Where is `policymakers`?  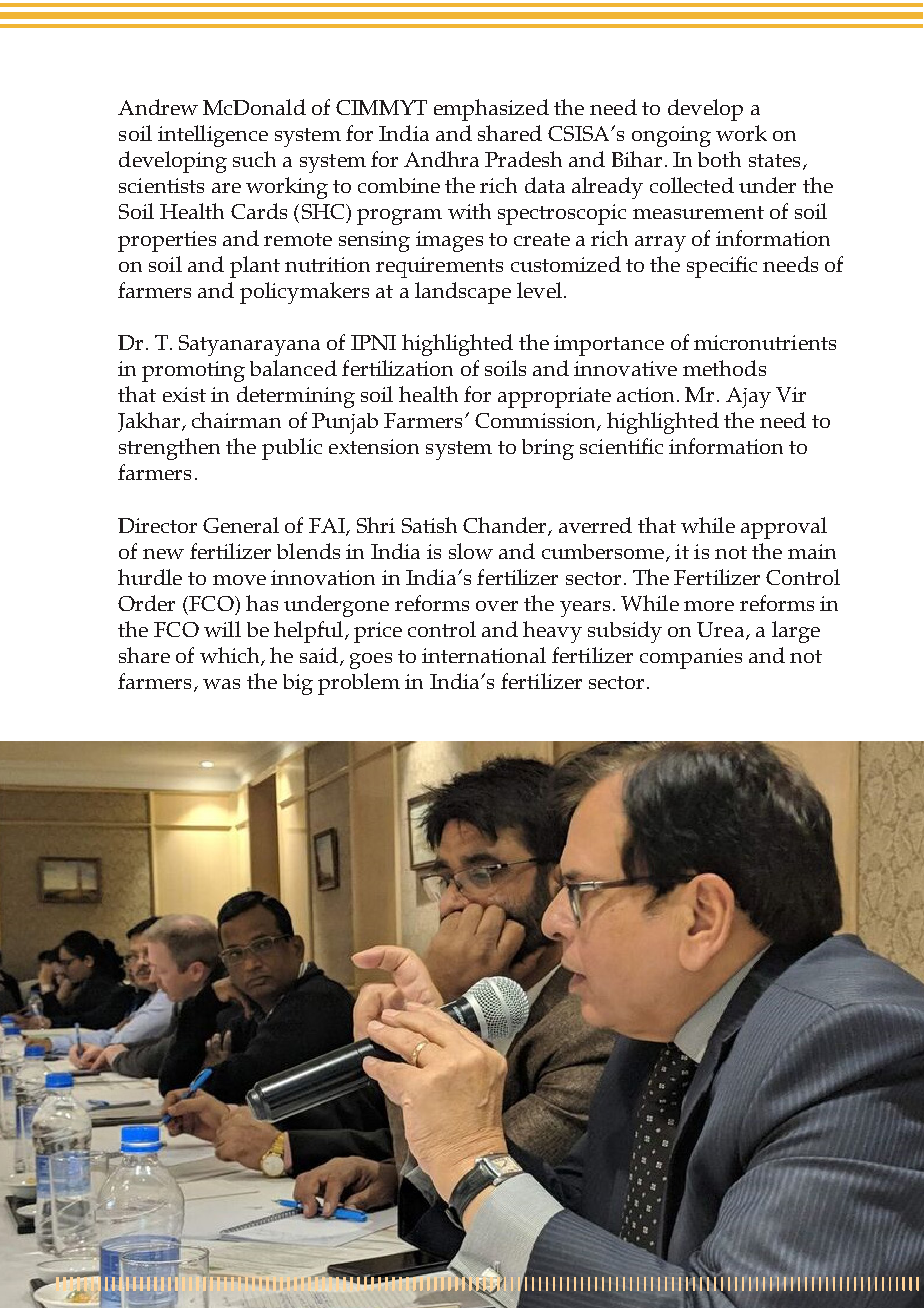
policymakers is located at coordinates (304, 293).
